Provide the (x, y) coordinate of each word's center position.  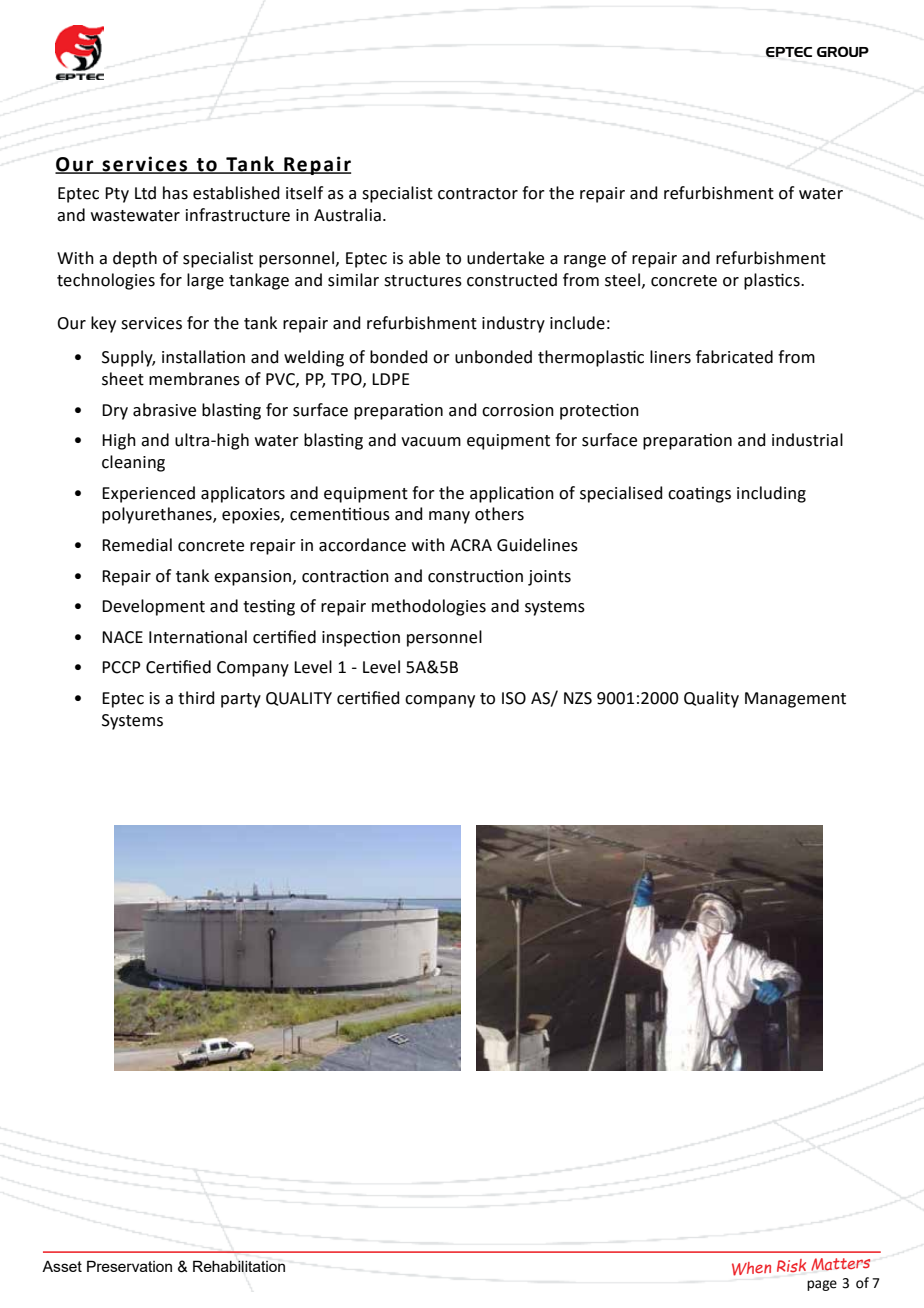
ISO (514, 698)
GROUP (843, 51)
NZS (578, 698)
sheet (123, 379)
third (196, 698)
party (241, 700)
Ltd (145, 193)
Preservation (129, 1266)
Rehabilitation (239, 1266)
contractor (478, 194)
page (822, 1285)
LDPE (391, 379)
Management (795, 700)
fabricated (734, 357)
